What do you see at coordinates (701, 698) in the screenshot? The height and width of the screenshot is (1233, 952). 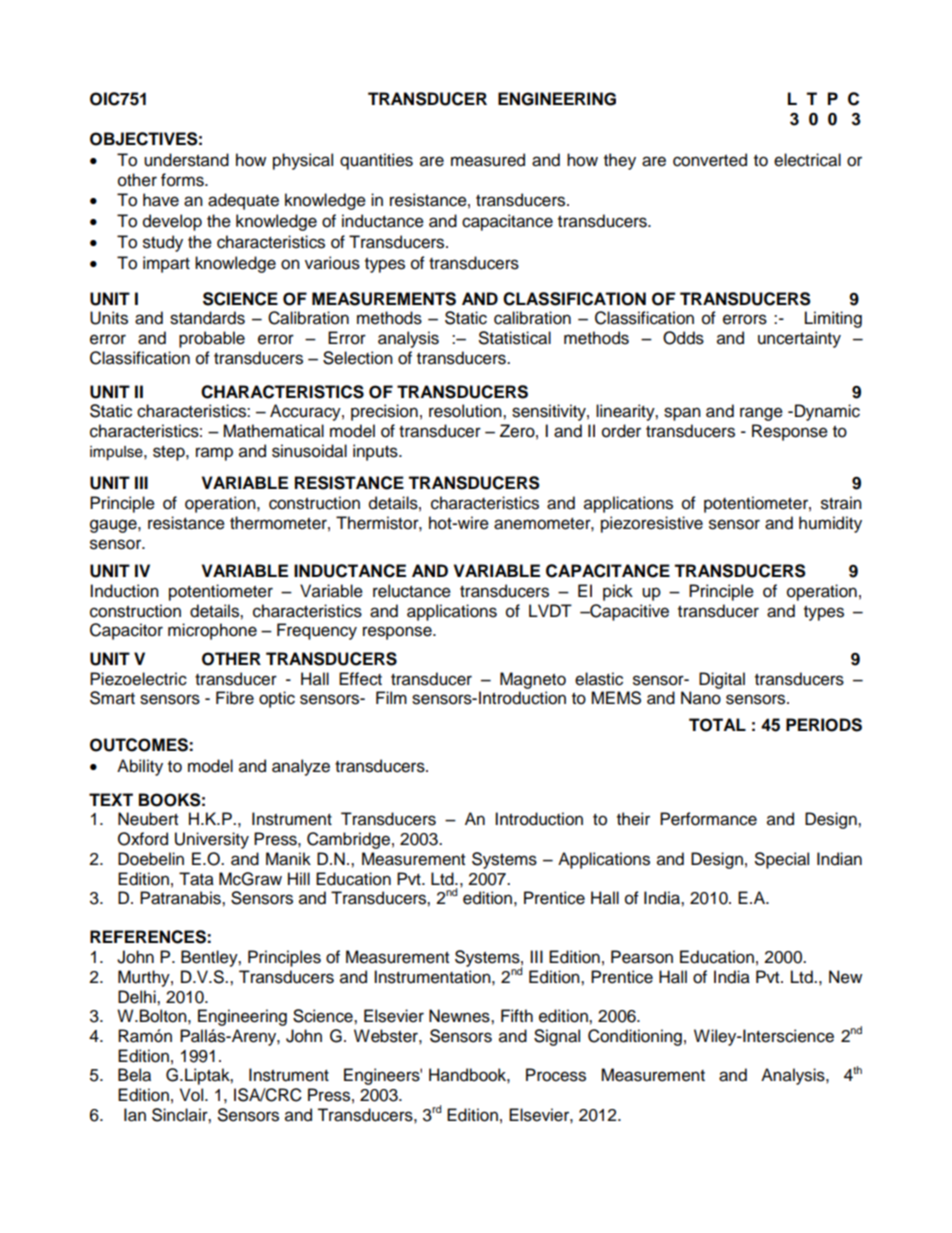 I see `Nano` at bounding box center [701, 698].
